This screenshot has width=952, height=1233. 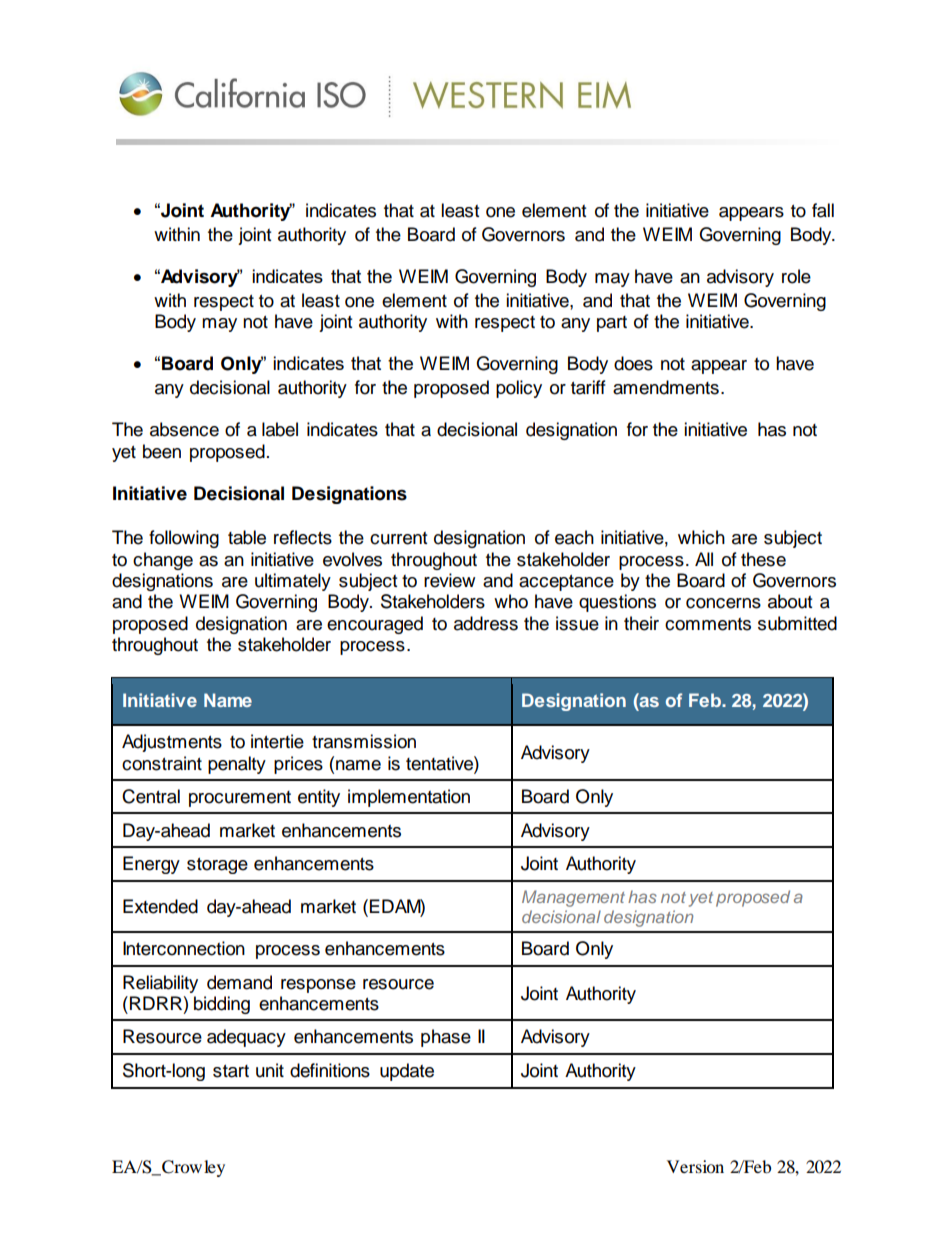 I want to click on absence, so click(x=184, y=429).
